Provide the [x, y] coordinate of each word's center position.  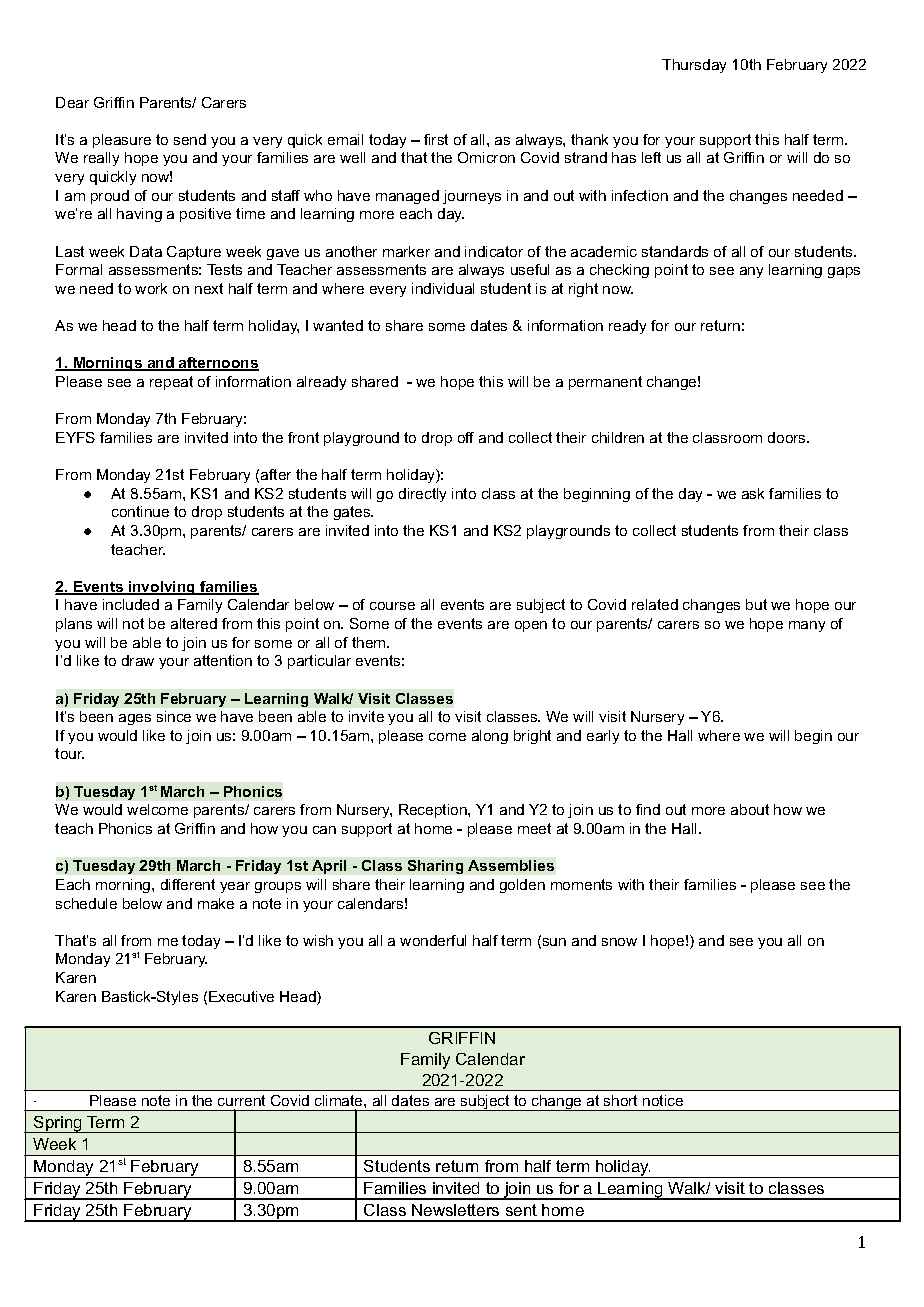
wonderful [433, 940]
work [151, 288]
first [436, 139]
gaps [844, 272]
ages [135, 719]
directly [422, 495]
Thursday [694, 66]
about [750, 809]
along [490, 737]
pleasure [122, 141]
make [216, 903]
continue [140, 511]
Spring [58, 1124]
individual [443, 288]
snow [619, 942]
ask [753, 493]
